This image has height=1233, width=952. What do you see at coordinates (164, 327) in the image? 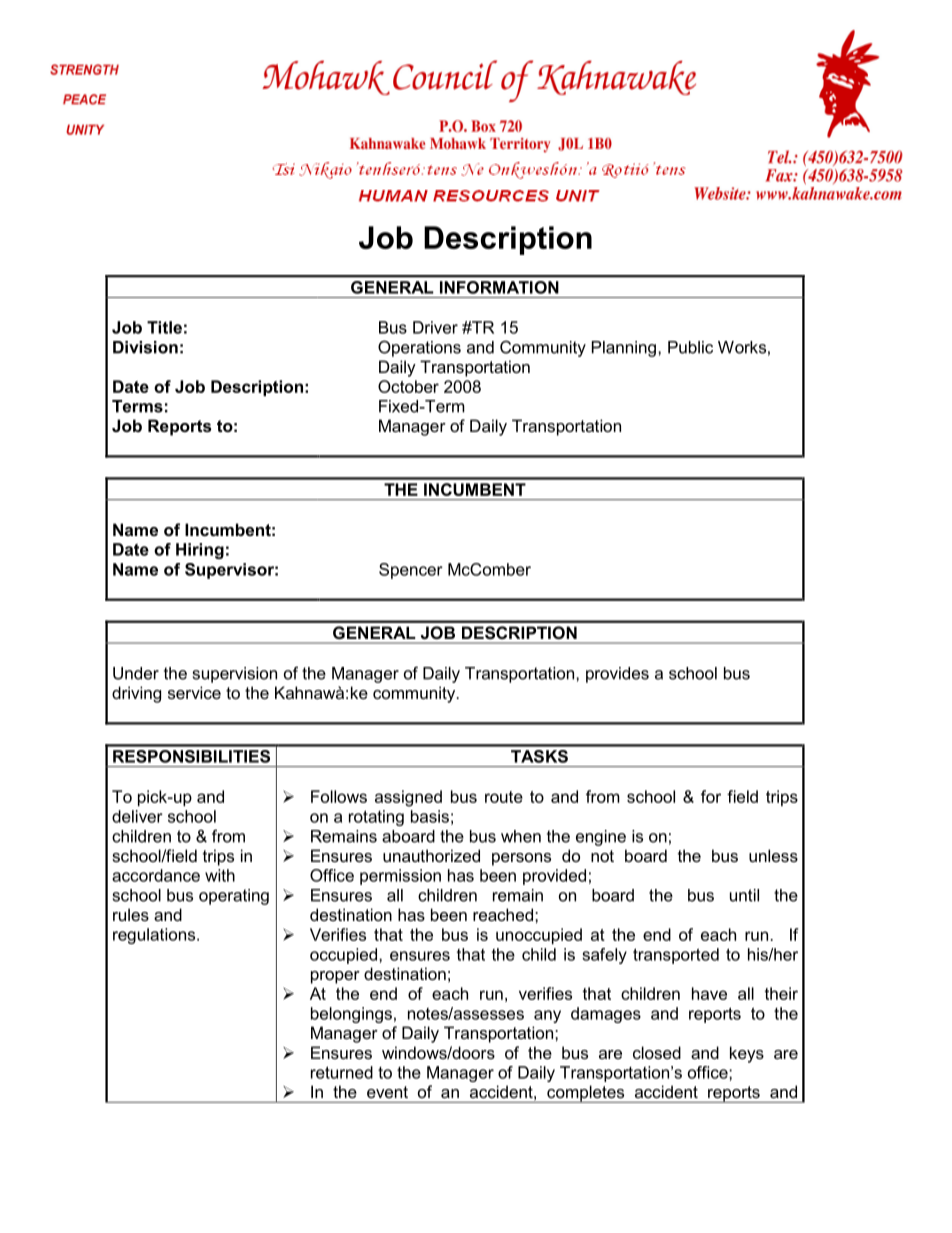
I see `Title` at bounding box center [164, 327].
